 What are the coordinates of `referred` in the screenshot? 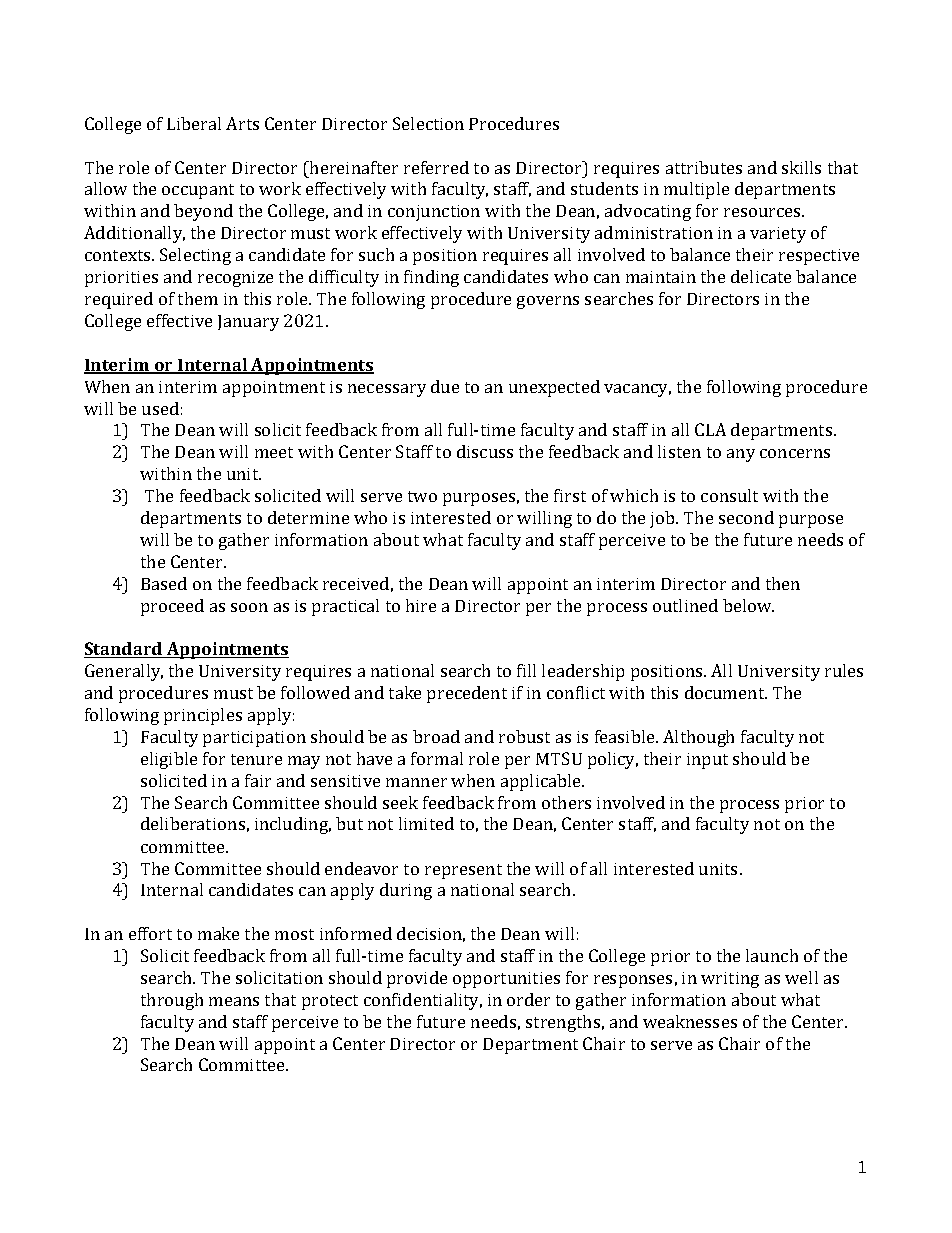 It's located at (436, 167).
